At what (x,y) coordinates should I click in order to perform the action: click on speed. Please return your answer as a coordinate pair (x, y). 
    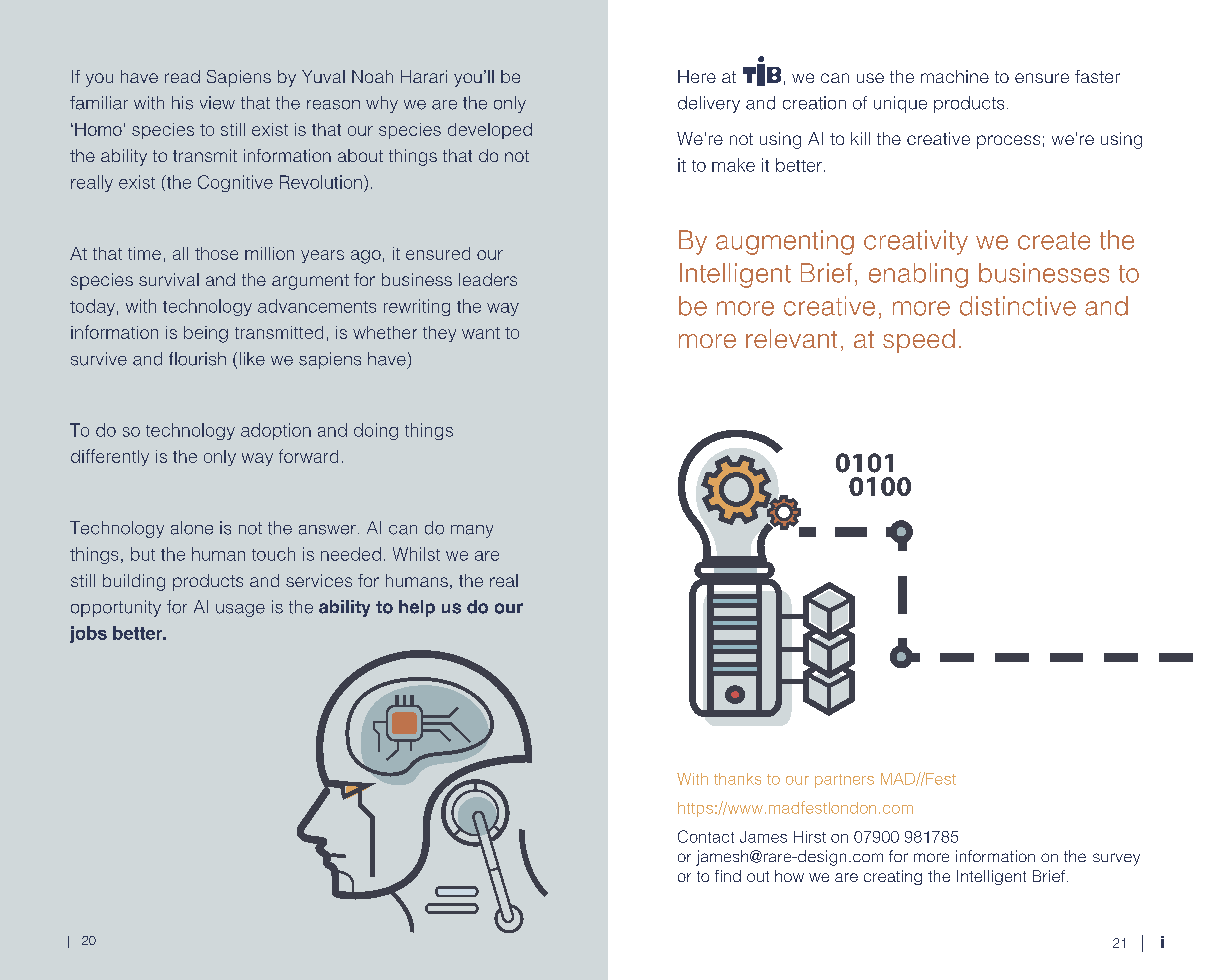
    Looking at the image, I should click on (919, 341).
